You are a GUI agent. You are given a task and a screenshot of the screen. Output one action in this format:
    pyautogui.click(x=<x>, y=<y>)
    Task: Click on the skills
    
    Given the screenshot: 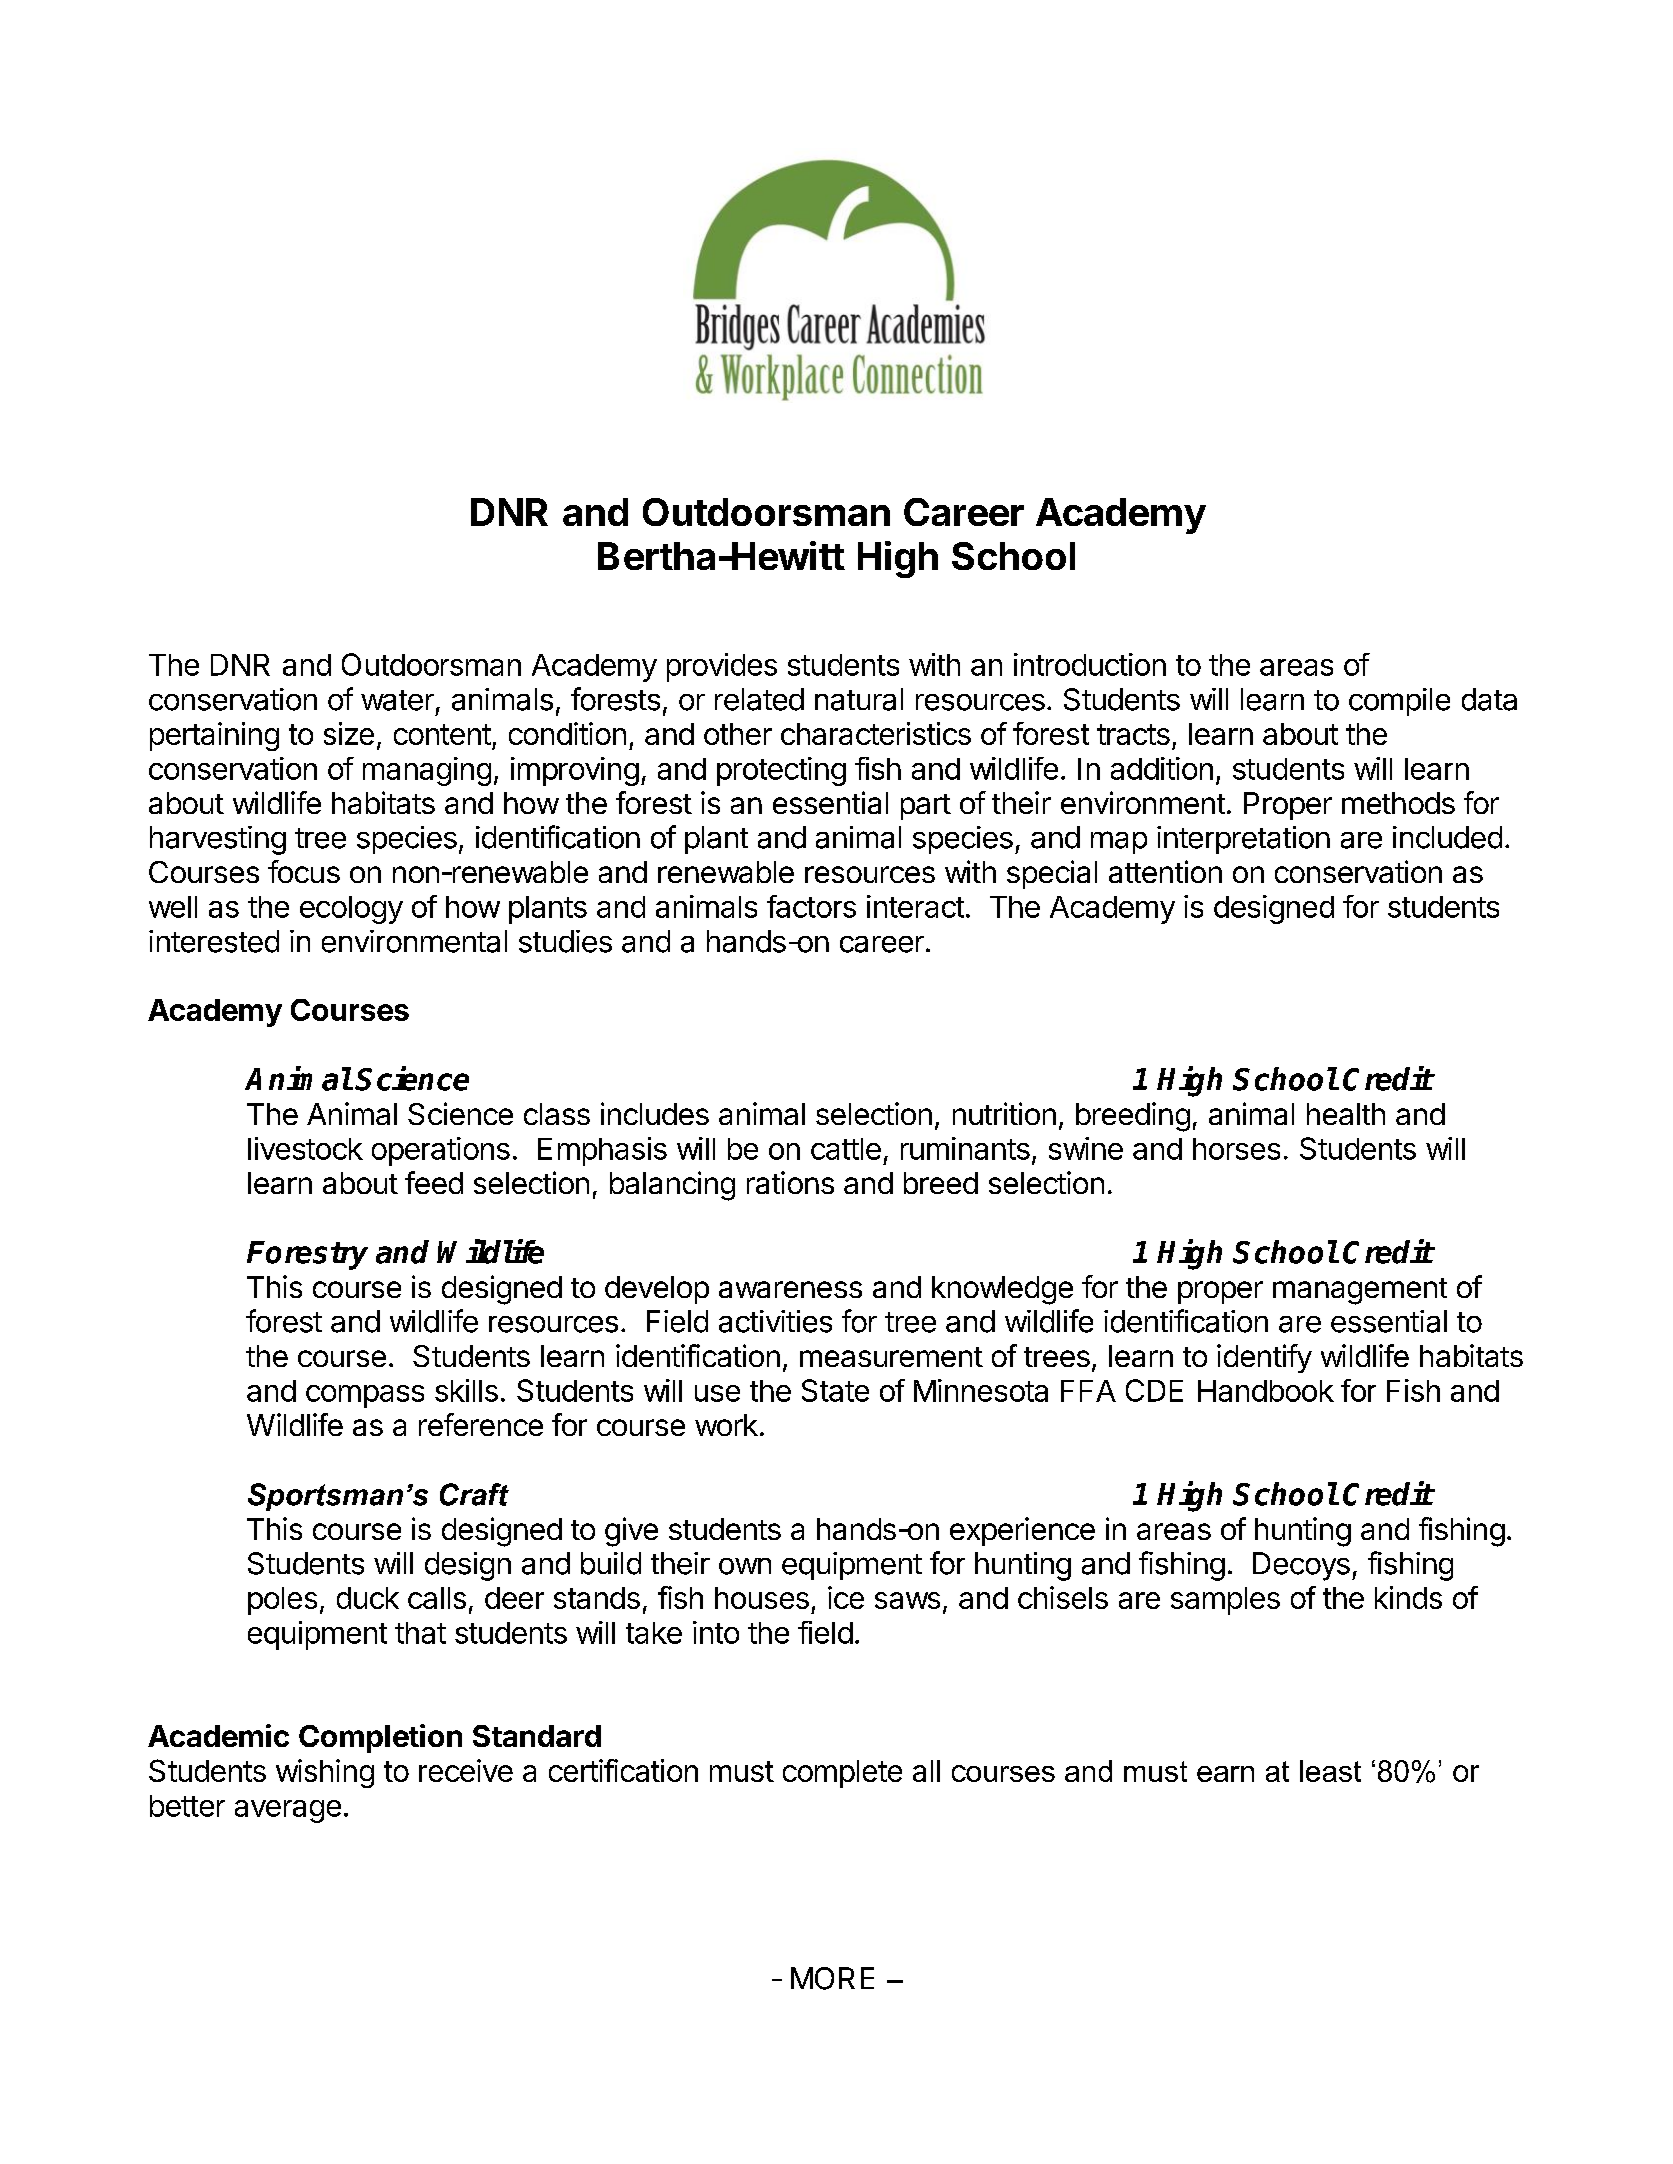 What is the action you would take?
    pyautogui.click(x=466, y=1390)
